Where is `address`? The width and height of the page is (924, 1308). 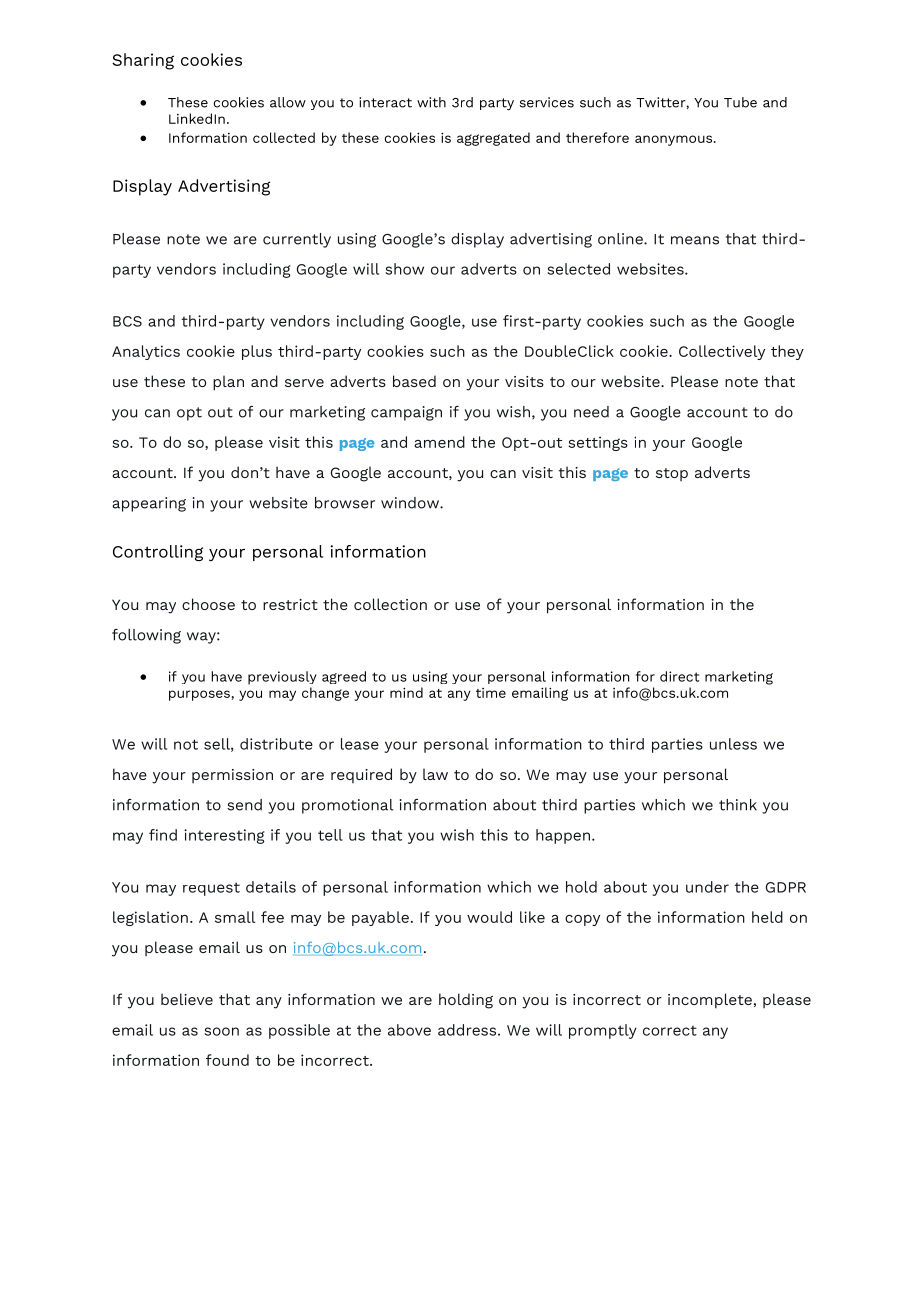 address is located at coordinates (468, 1030).
